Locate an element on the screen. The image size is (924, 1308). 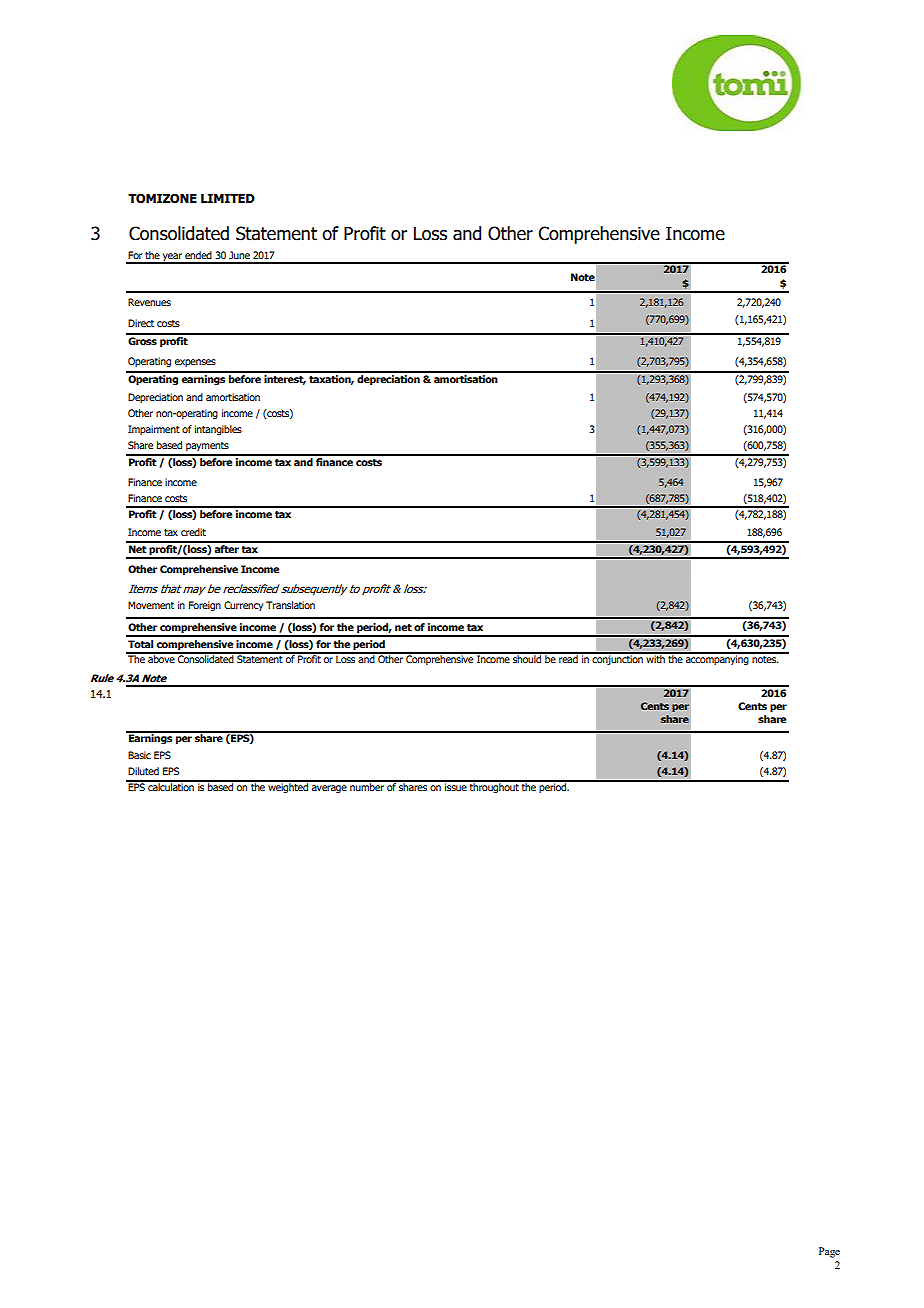
Basic is located at coordinates (139, 755).
